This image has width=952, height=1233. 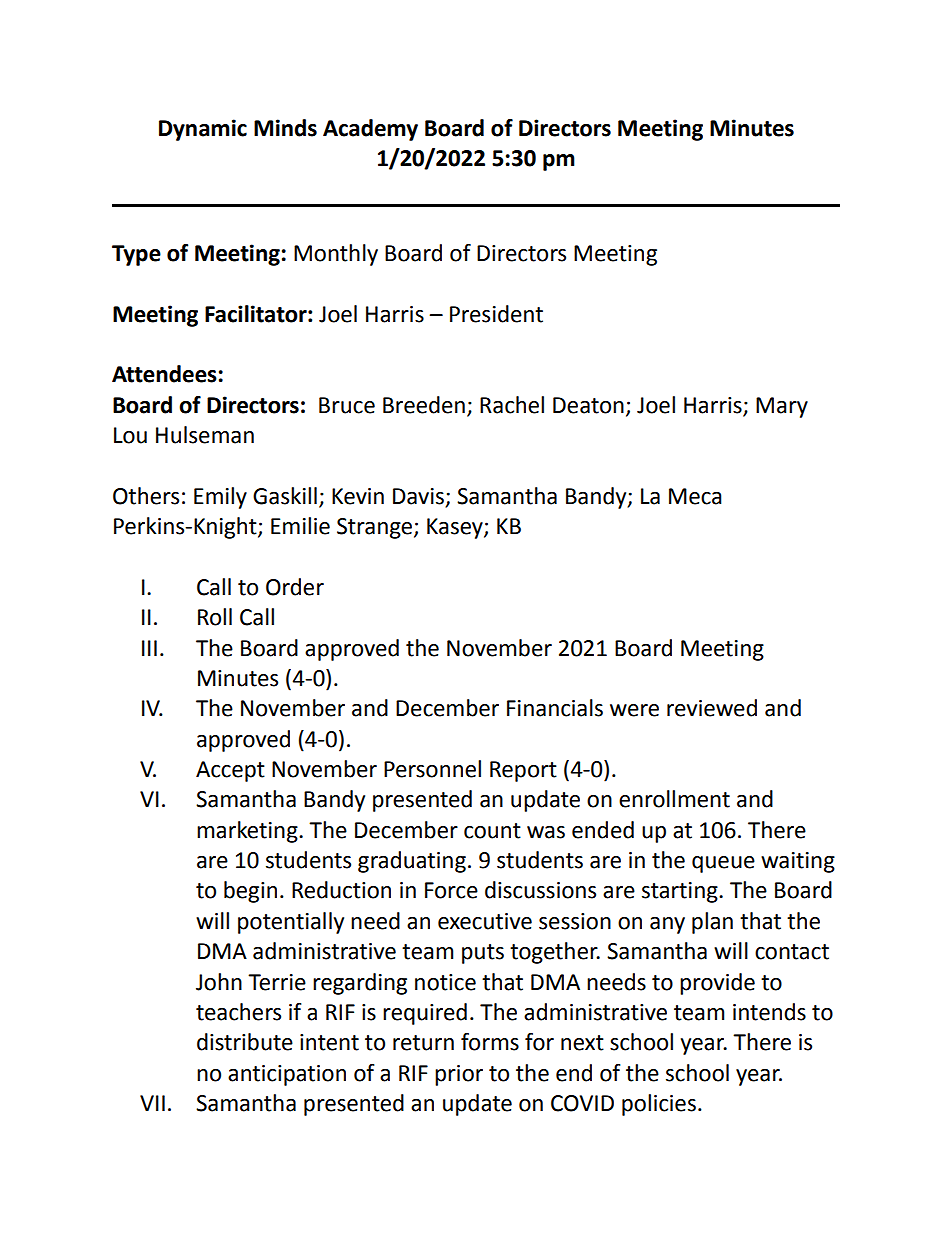 What do you see at coordinates (712, 708) in the image?
I see `reviewed` at bounding box center [712, 708].
